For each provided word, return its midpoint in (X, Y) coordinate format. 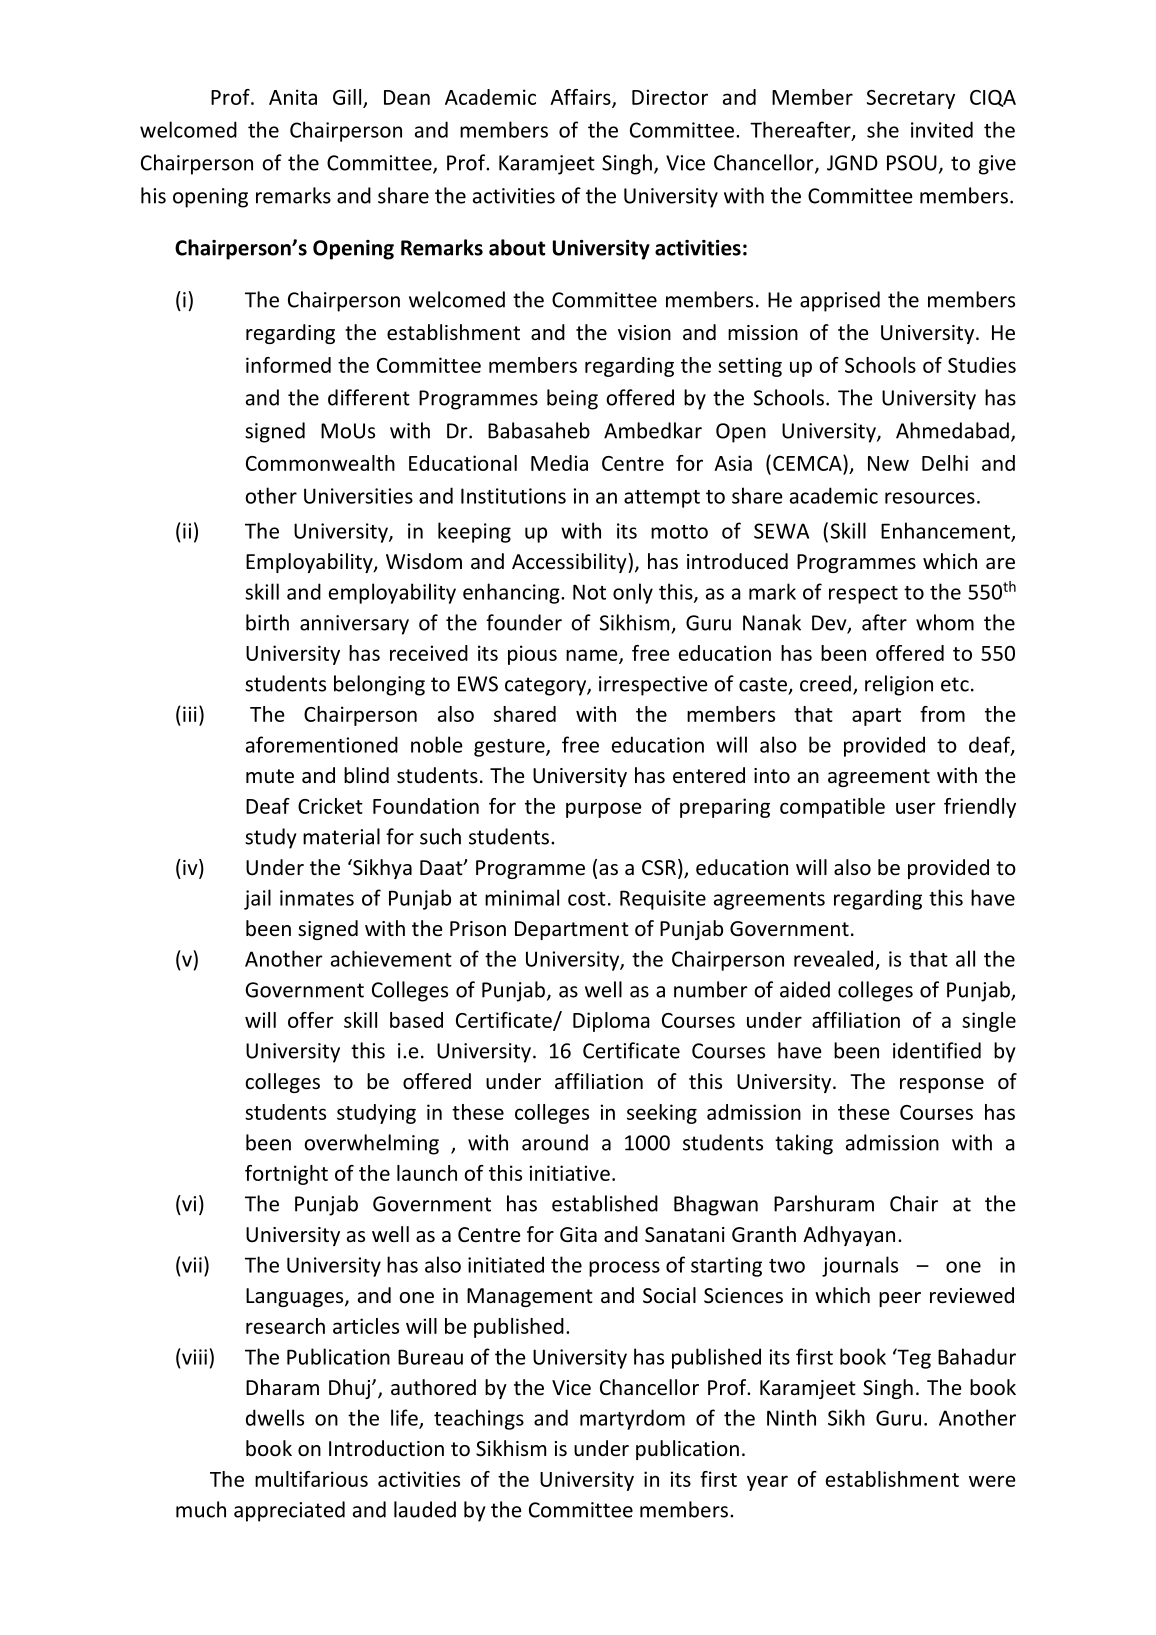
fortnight (286, 1175)
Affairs (581, 98)
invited (942, 129)
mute (270, 776)
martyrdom (632, 1419)
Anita (293, 97)
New (888, 463)
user (916, 808)
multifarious (311, 1479)
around (555, 1142)
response (942, 1085)
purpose (604, 810)
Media (559, 463)
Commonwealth (320, 463)
